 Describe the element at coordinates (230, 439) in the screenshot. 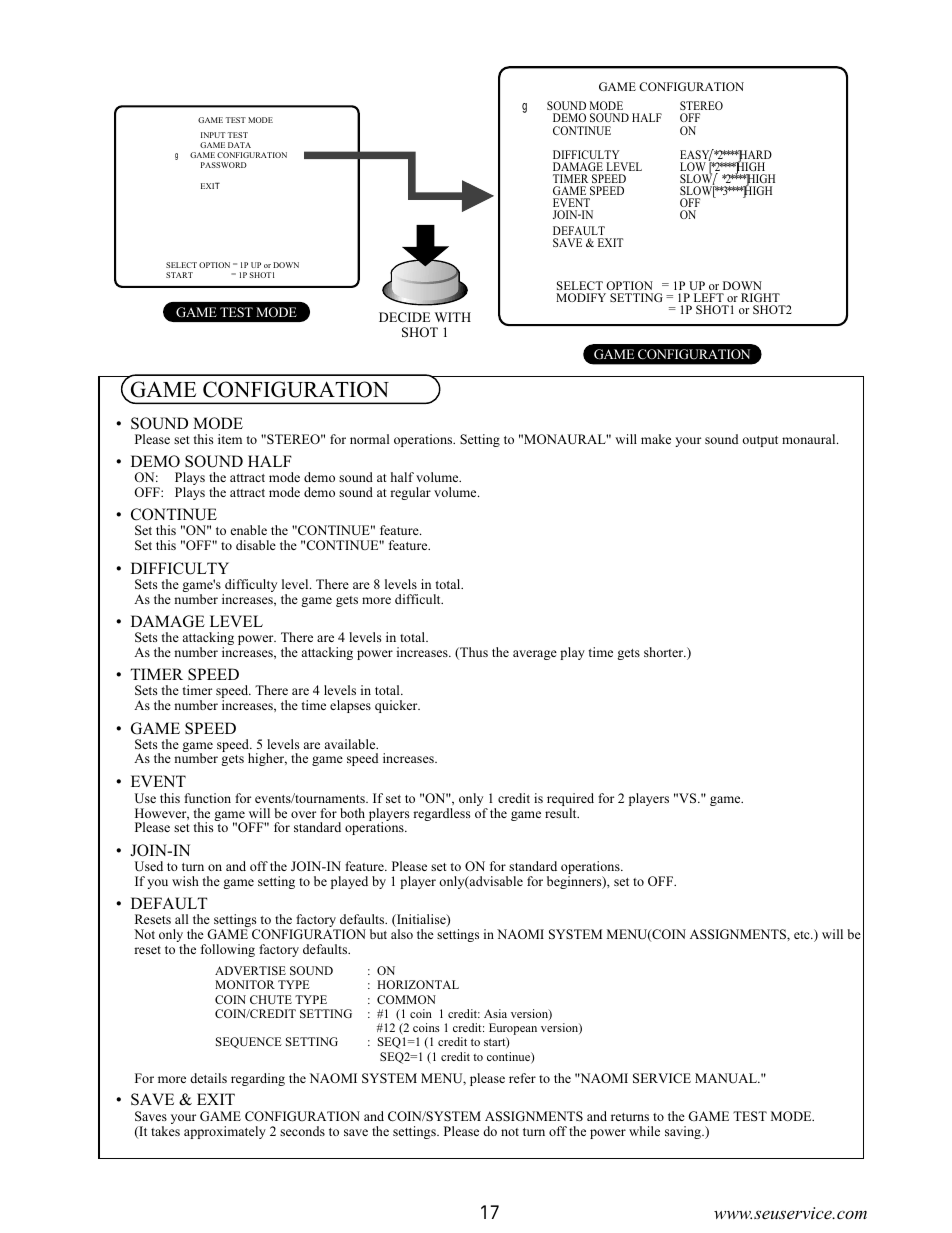

I see `item` at that location.
